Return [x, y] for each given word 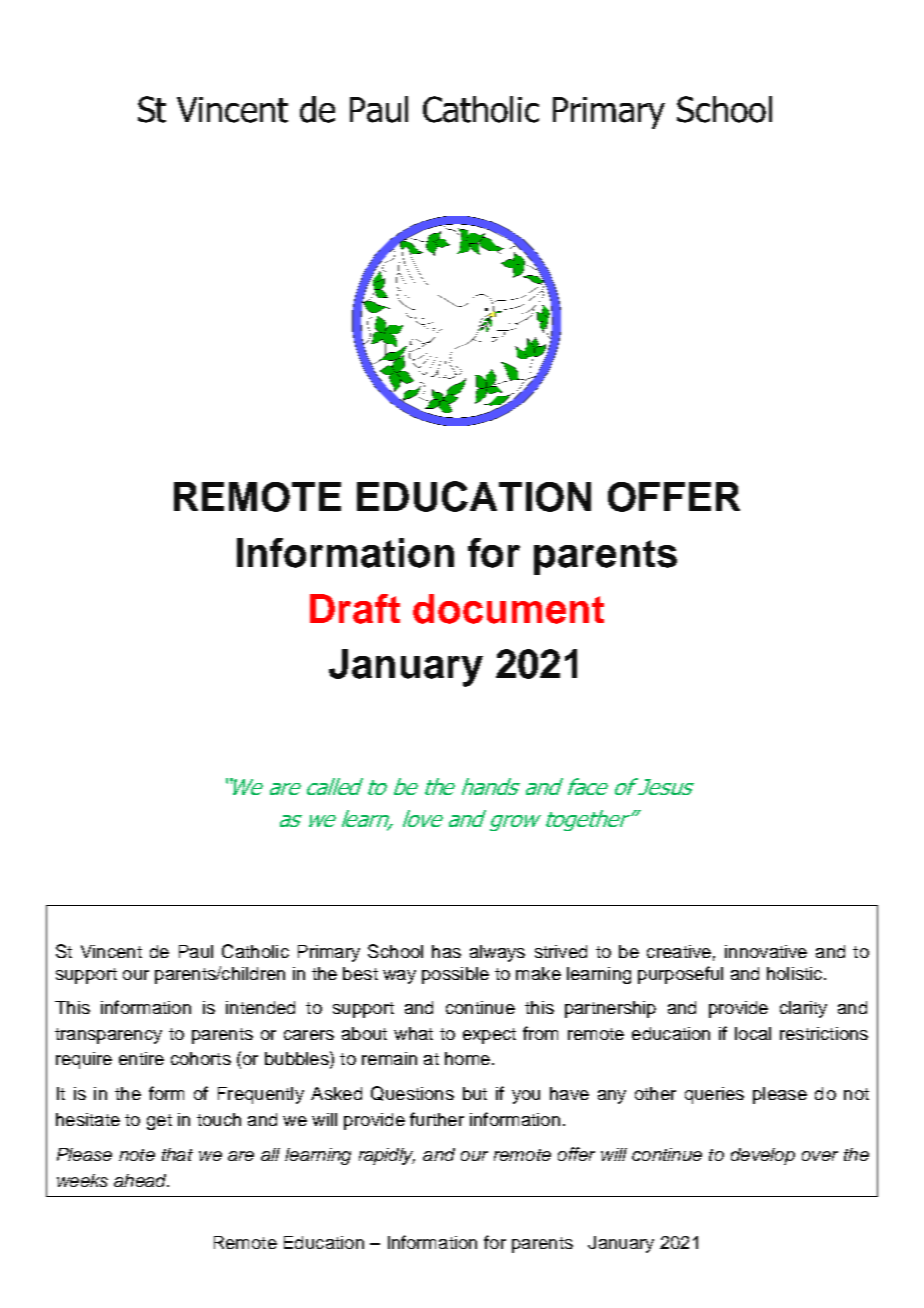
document [508, 609]
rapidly [387, 1156]
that [177, 1154]
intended [260, 1007]
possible [455, 975]
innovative [766, 951]
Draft [355, 609]
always [497, 953]
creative [679, 951]
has [446, 951]
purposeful [680, 975]
